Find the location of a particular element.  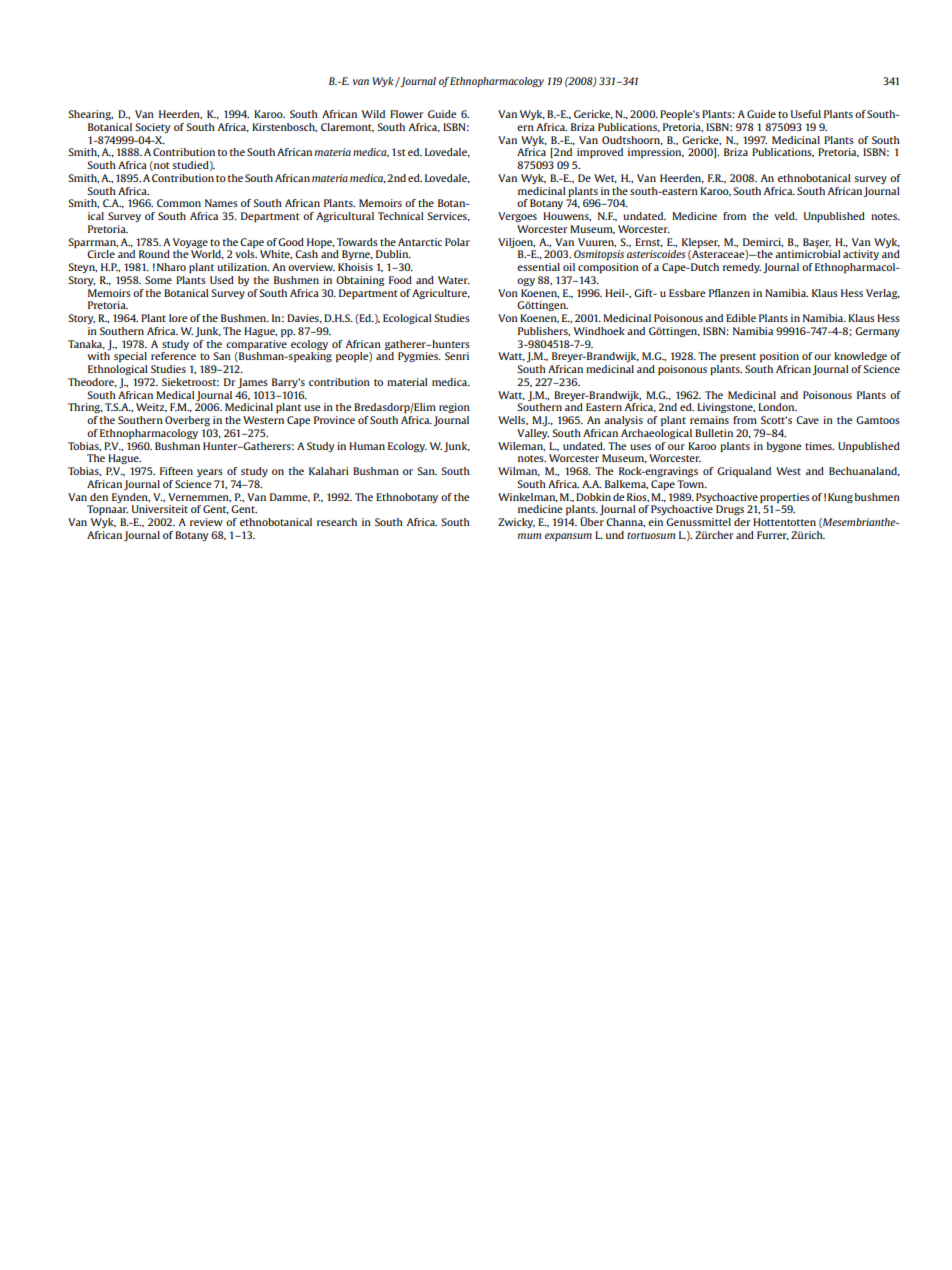

region is located at coordinates (454, 408).
